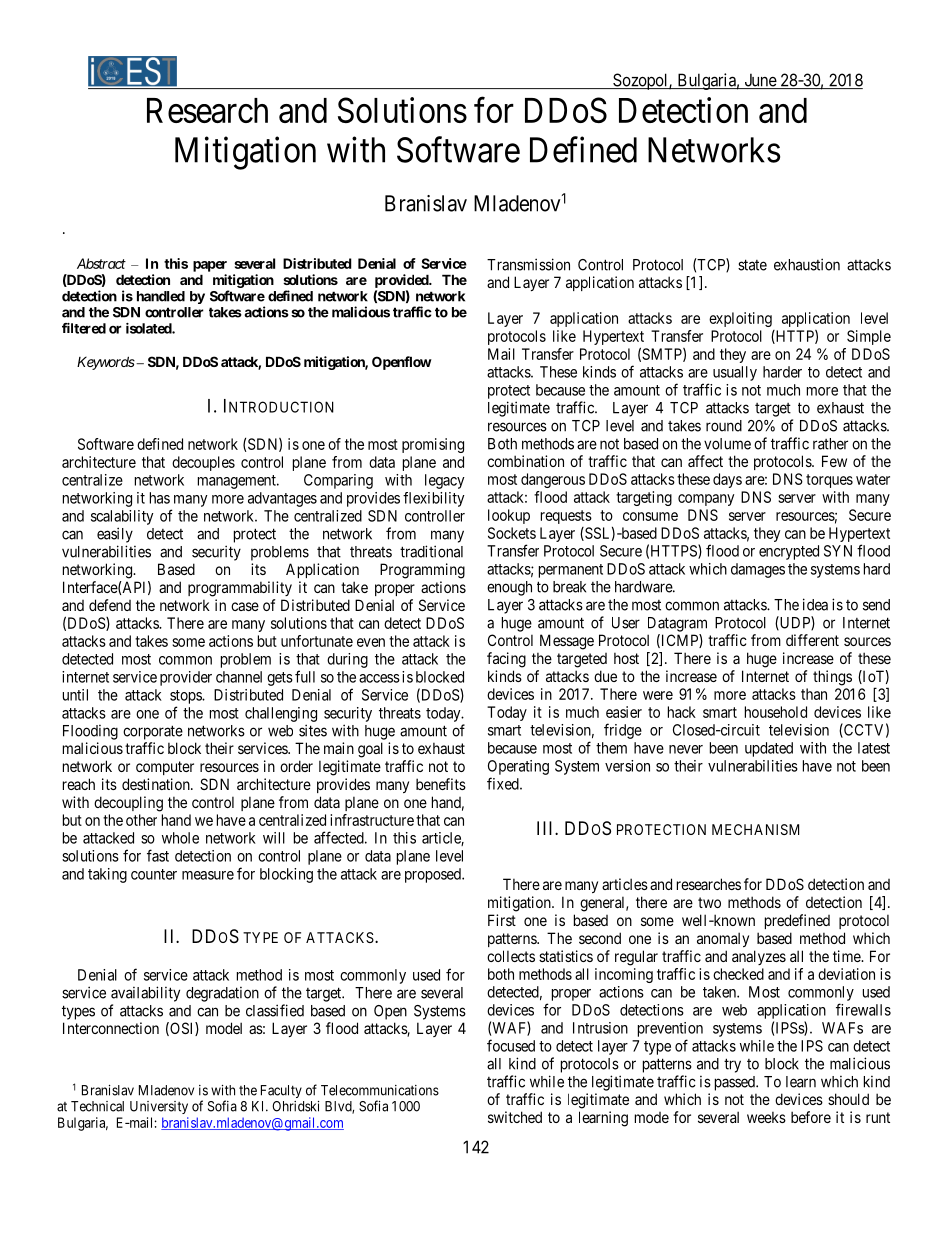 The width and height of the screenshot is (952, 1233). What do you see at coordinates (736, 1083) in the screenshot?
I see `passed` at bounding box center [736, 1083].
